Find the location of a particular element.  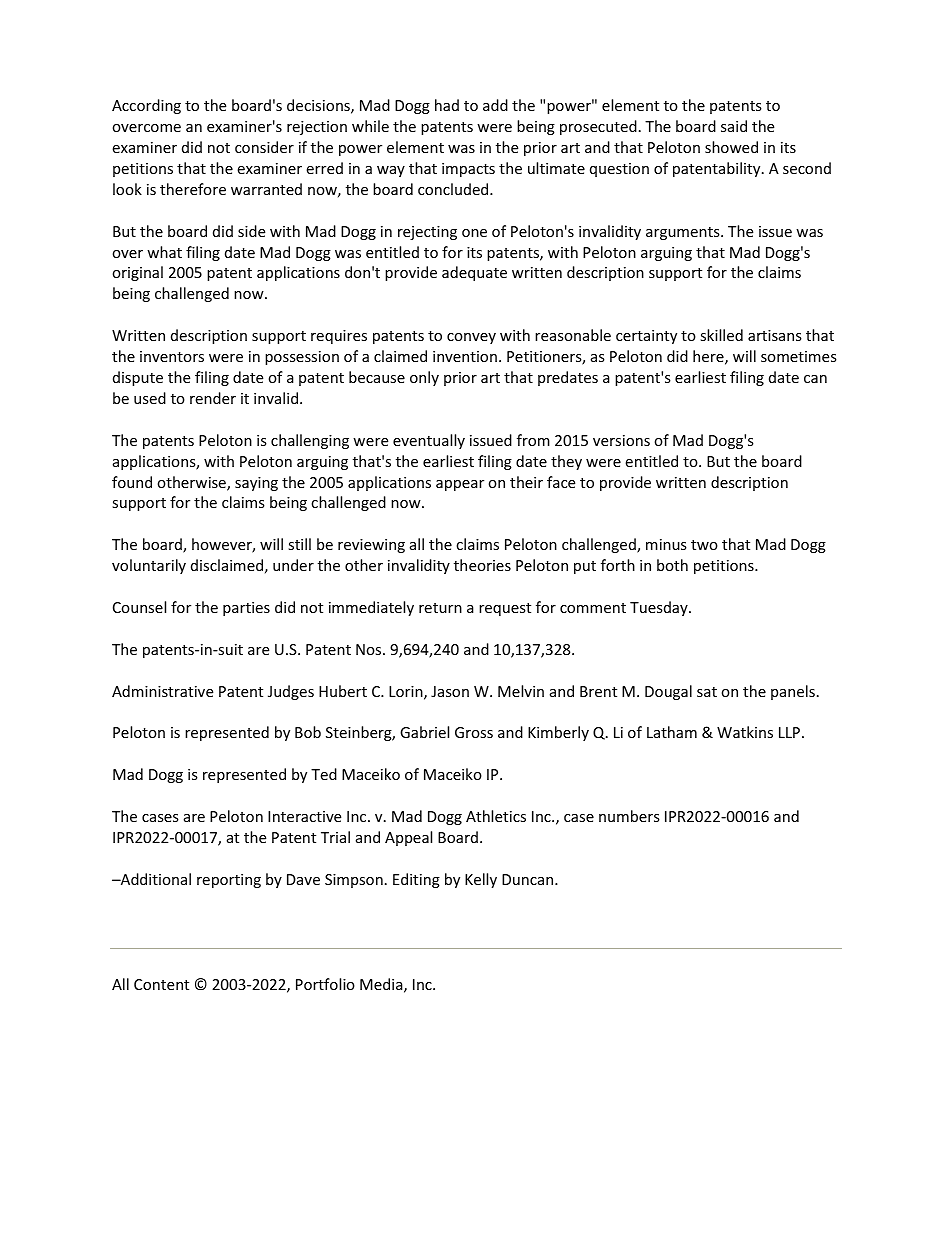

Gross is located at coordinates (474, 732).
